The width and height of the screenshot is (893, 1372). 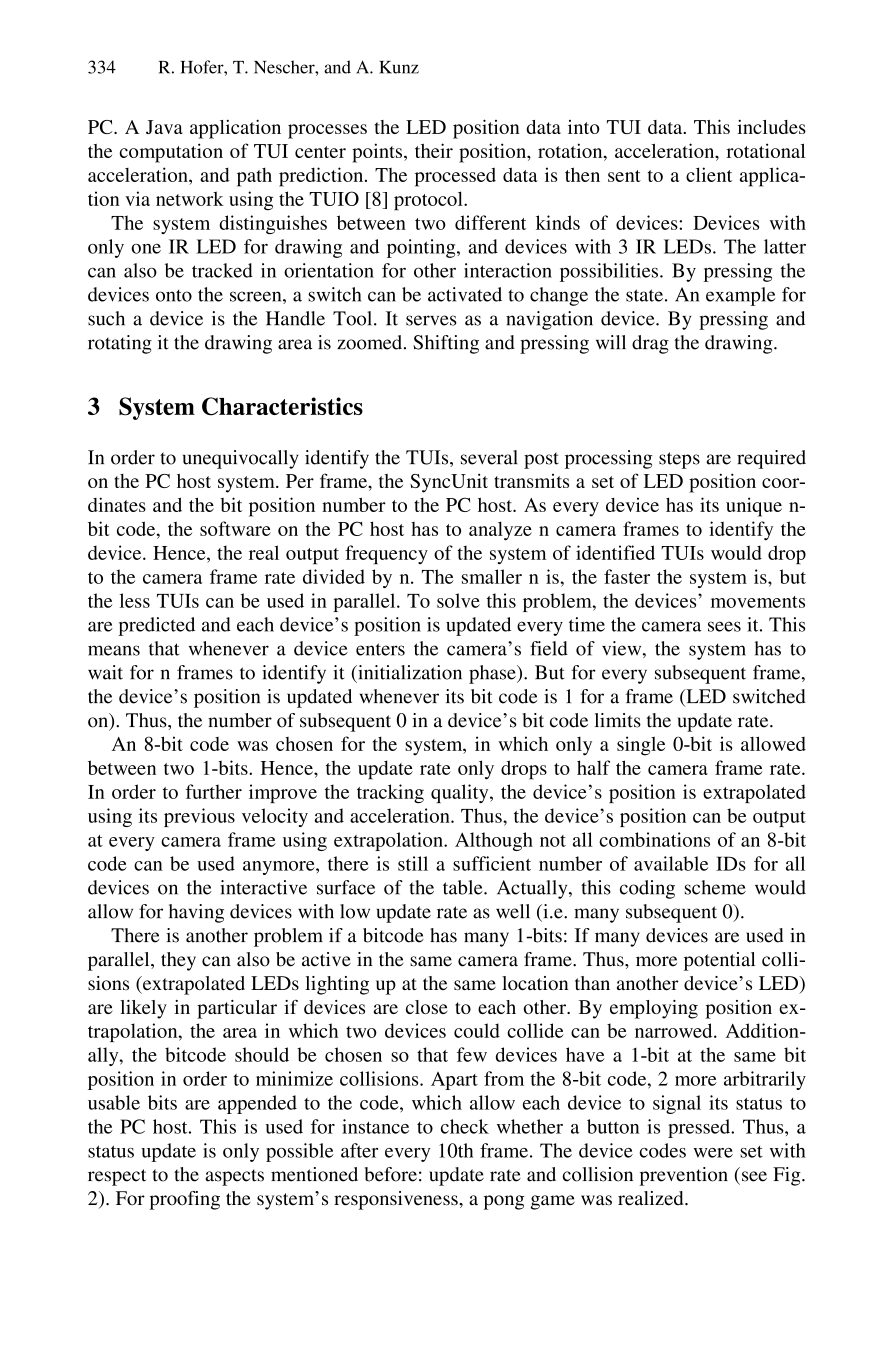 I want to click on proofing, so click(x=184, y=1200).
